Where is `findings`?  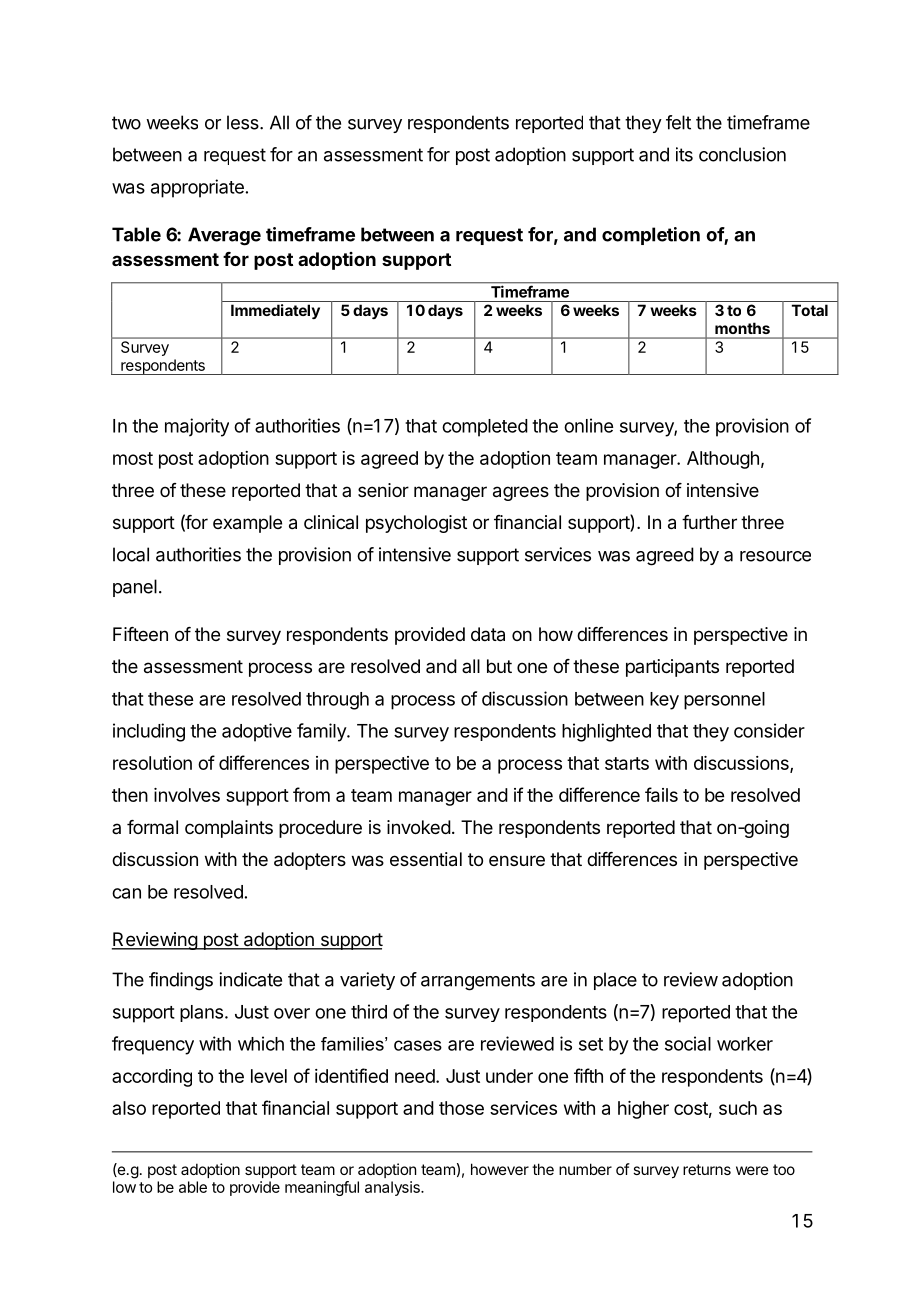 findings is located at coordinates (181, 981).
